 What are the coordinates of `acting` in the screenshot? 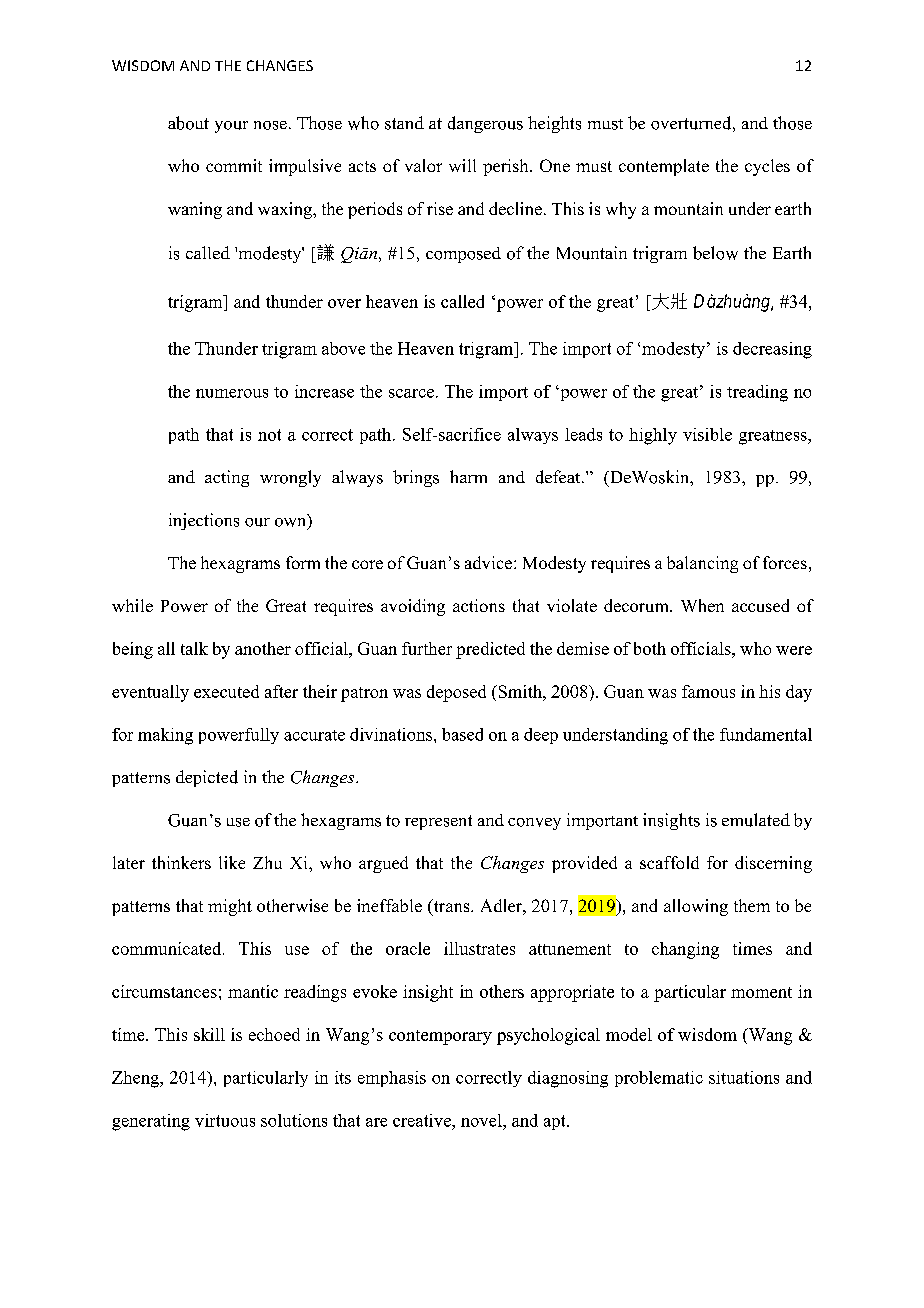 It's located at (227, 478).
